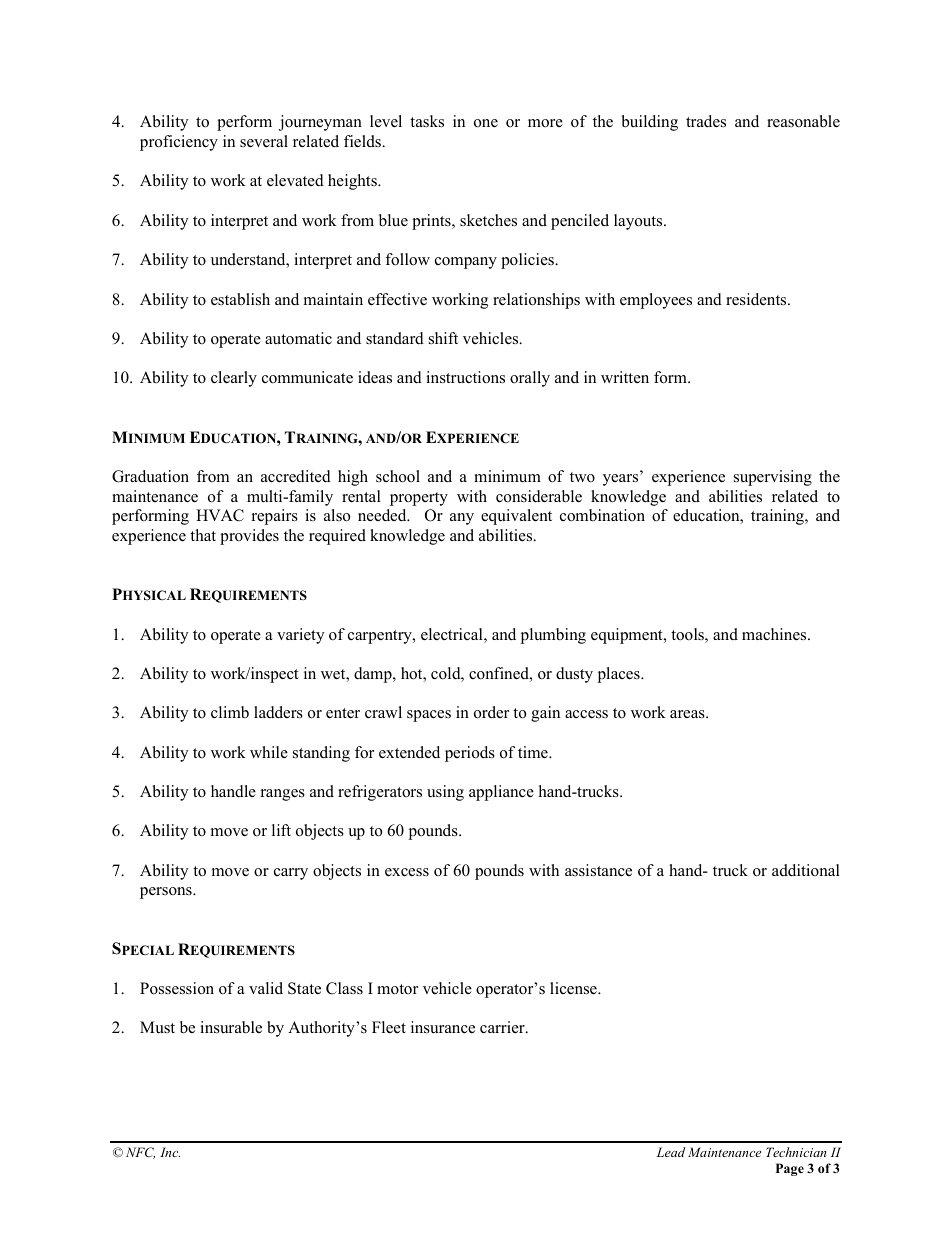 The height and width of the screenshot is (1233, 952). Describe the element at coordinates (671, 1152) in the screenshot. I see `Lead` at that location.
